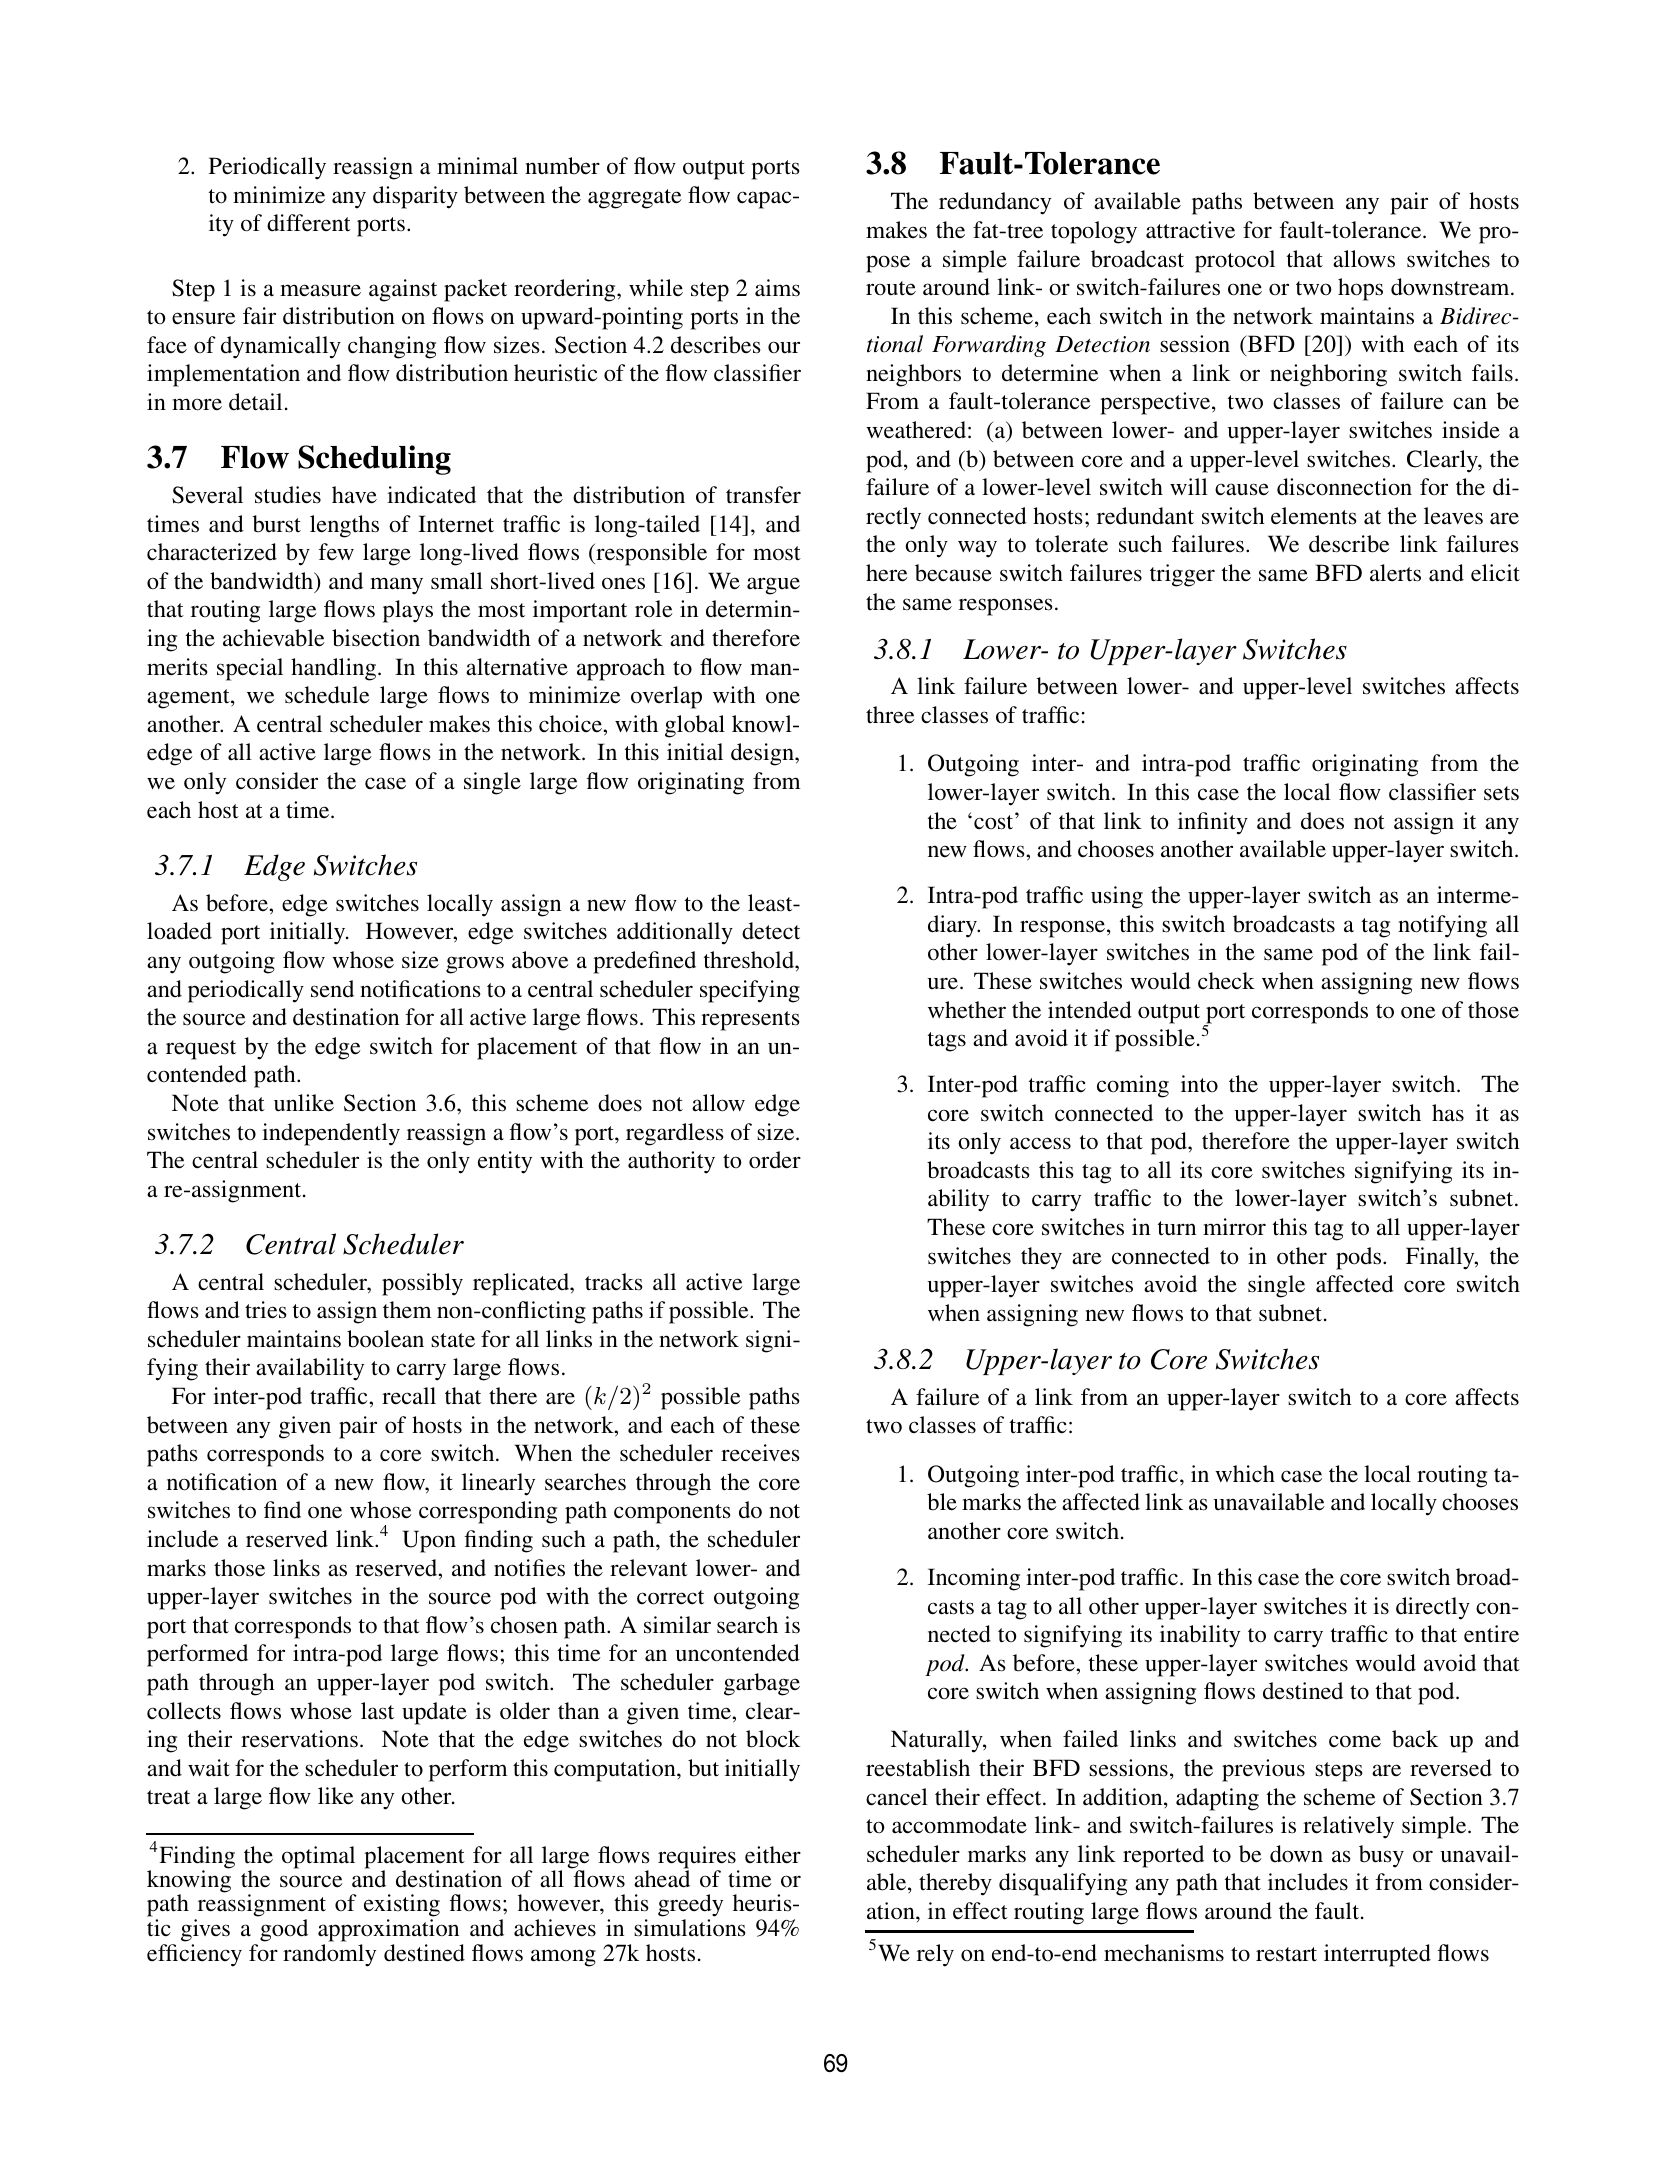 This screenshot has height=2165, width=1673. Describe the element at coordinates (385, 1339) in the screenshot. I see `boolean` at that location.
